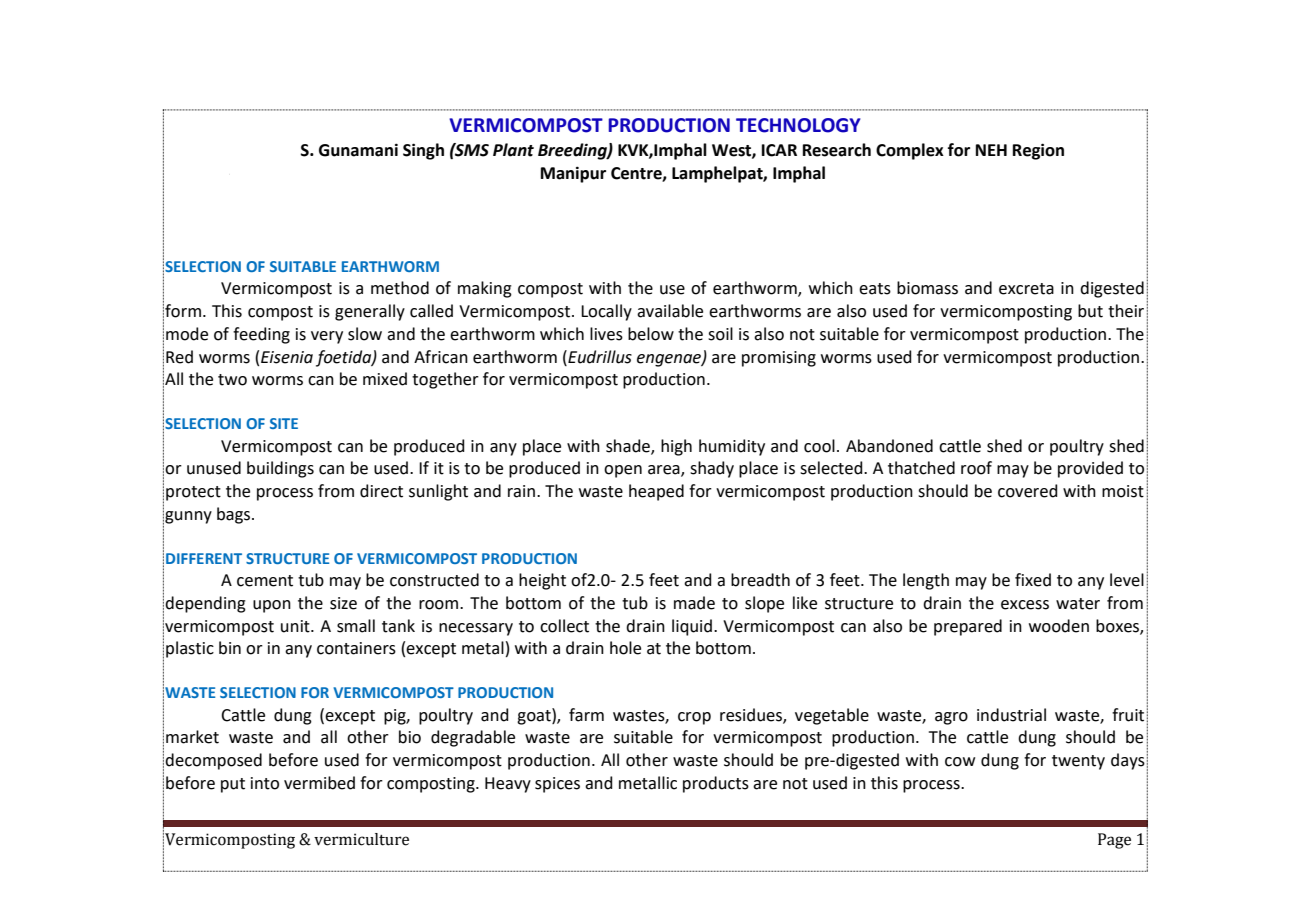 The image size is (1308, 924). What do you see at coordinates (1114, 841) in the page?
I see `Page` at bounding box center [1114, 841].
